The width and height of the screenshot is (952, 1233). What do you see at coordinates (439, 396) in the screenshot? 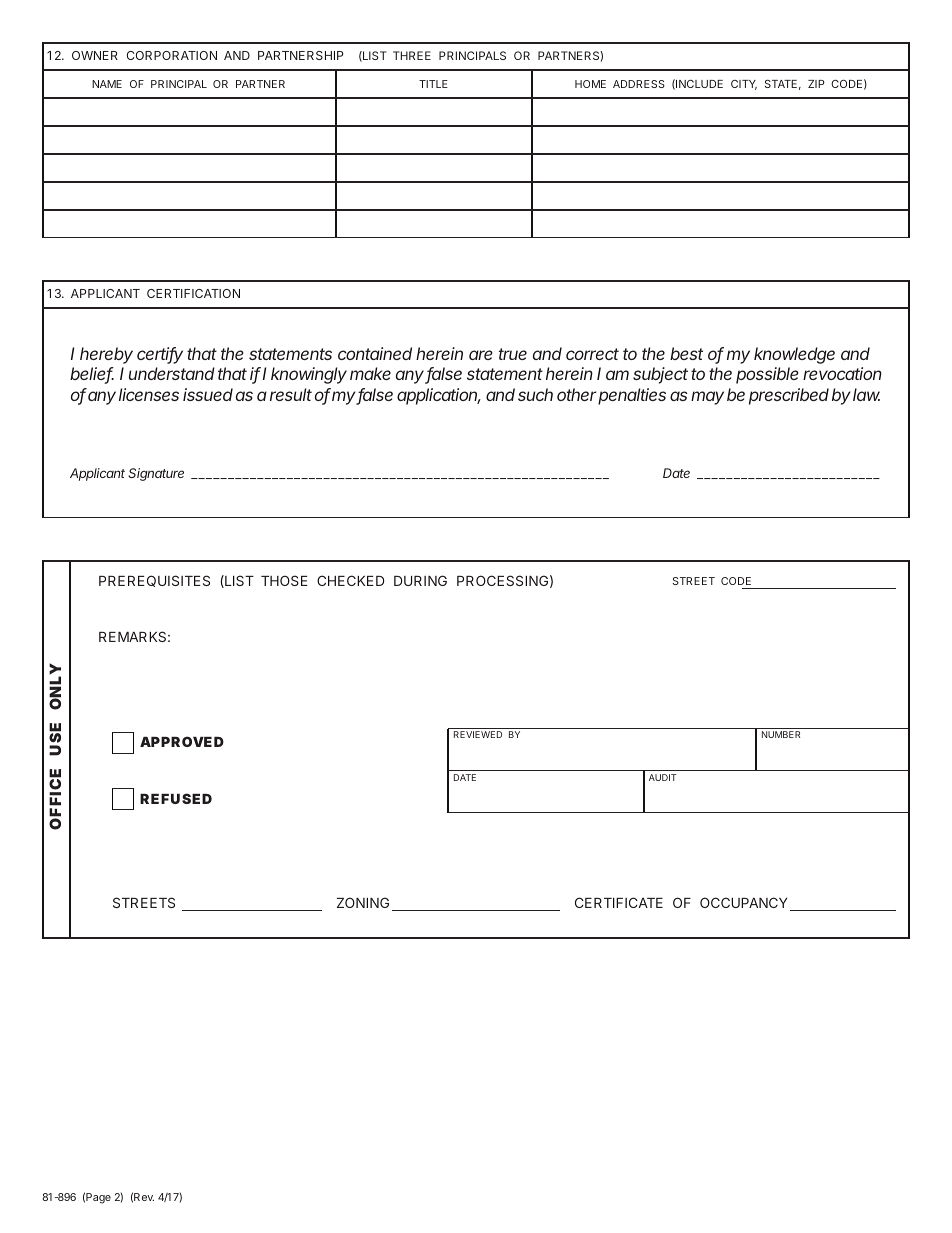
I see `application` at bounding box center [439, 396].
